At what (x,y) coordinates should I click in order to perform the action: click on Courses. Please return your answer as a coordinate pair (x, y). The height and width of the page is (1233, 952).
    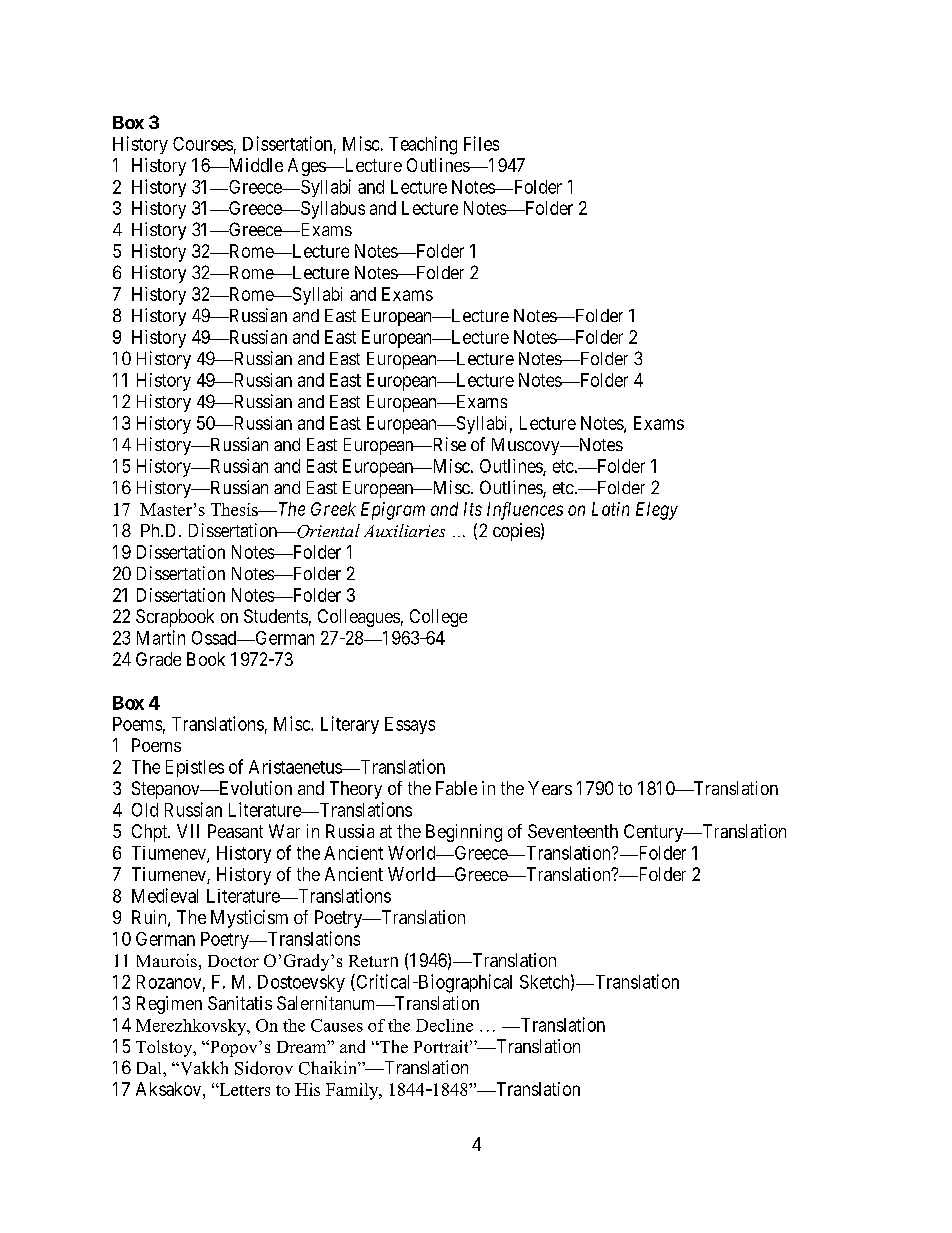
    Looking at the image, I should click on (203, 144).
